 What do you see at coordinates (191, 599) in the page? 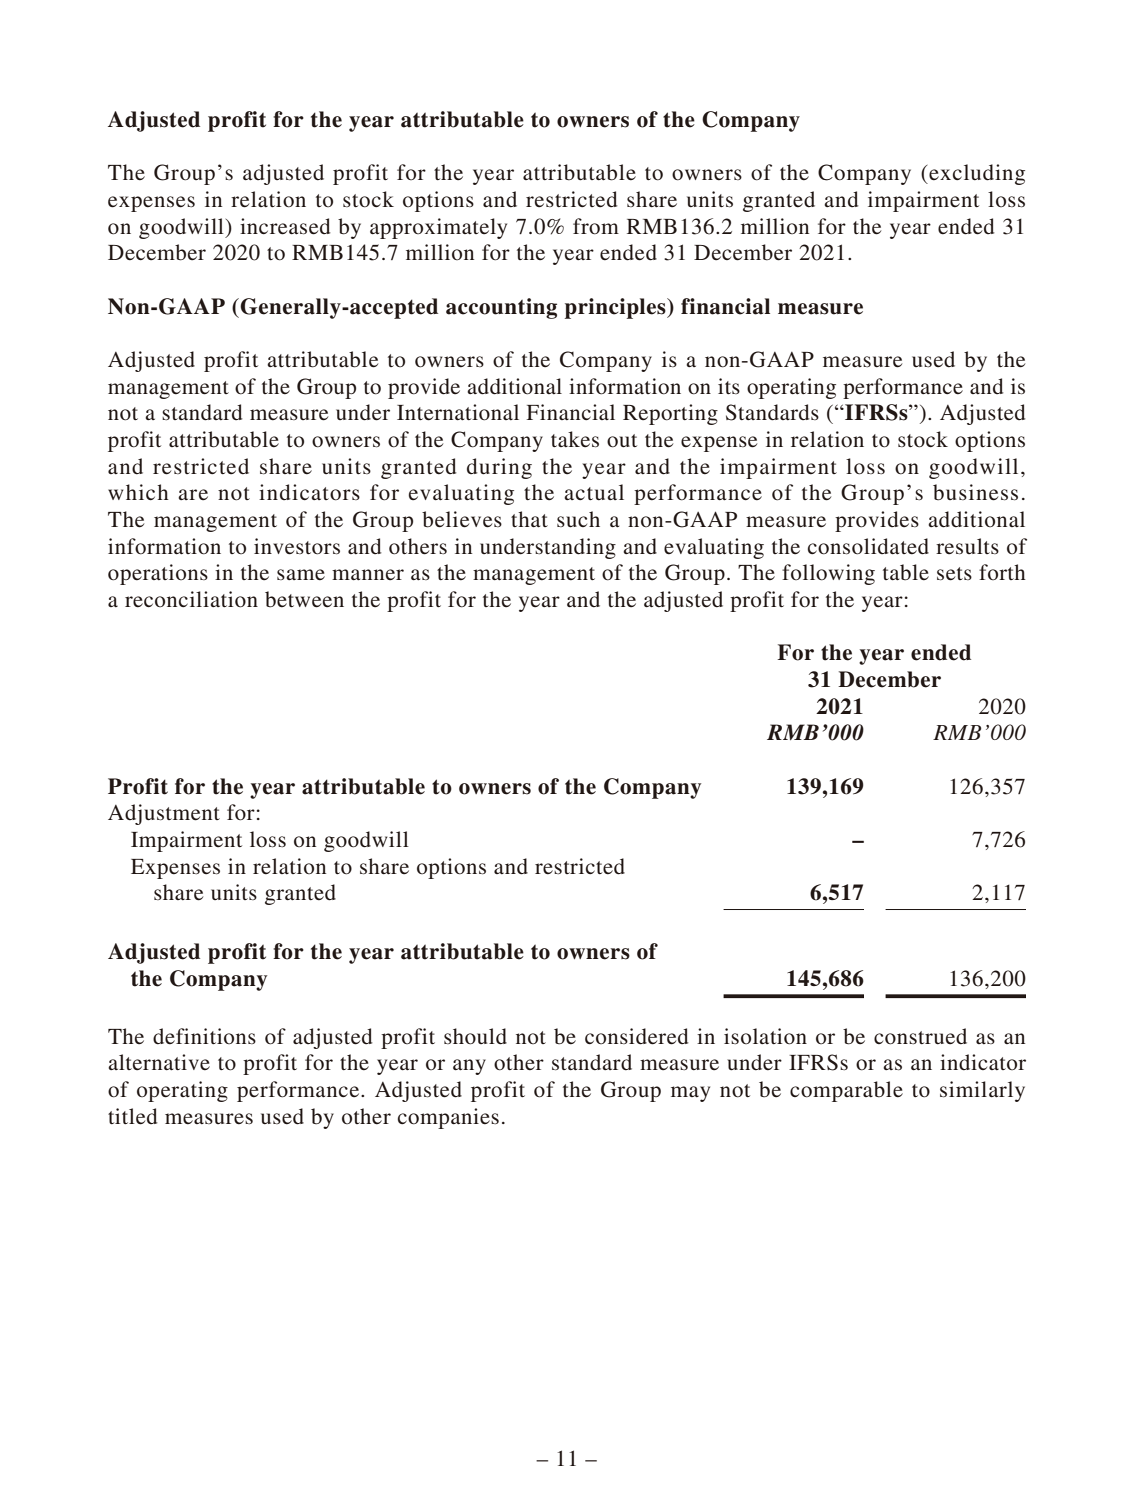
I see `reconciliation` at bounding box center [191, 599].
